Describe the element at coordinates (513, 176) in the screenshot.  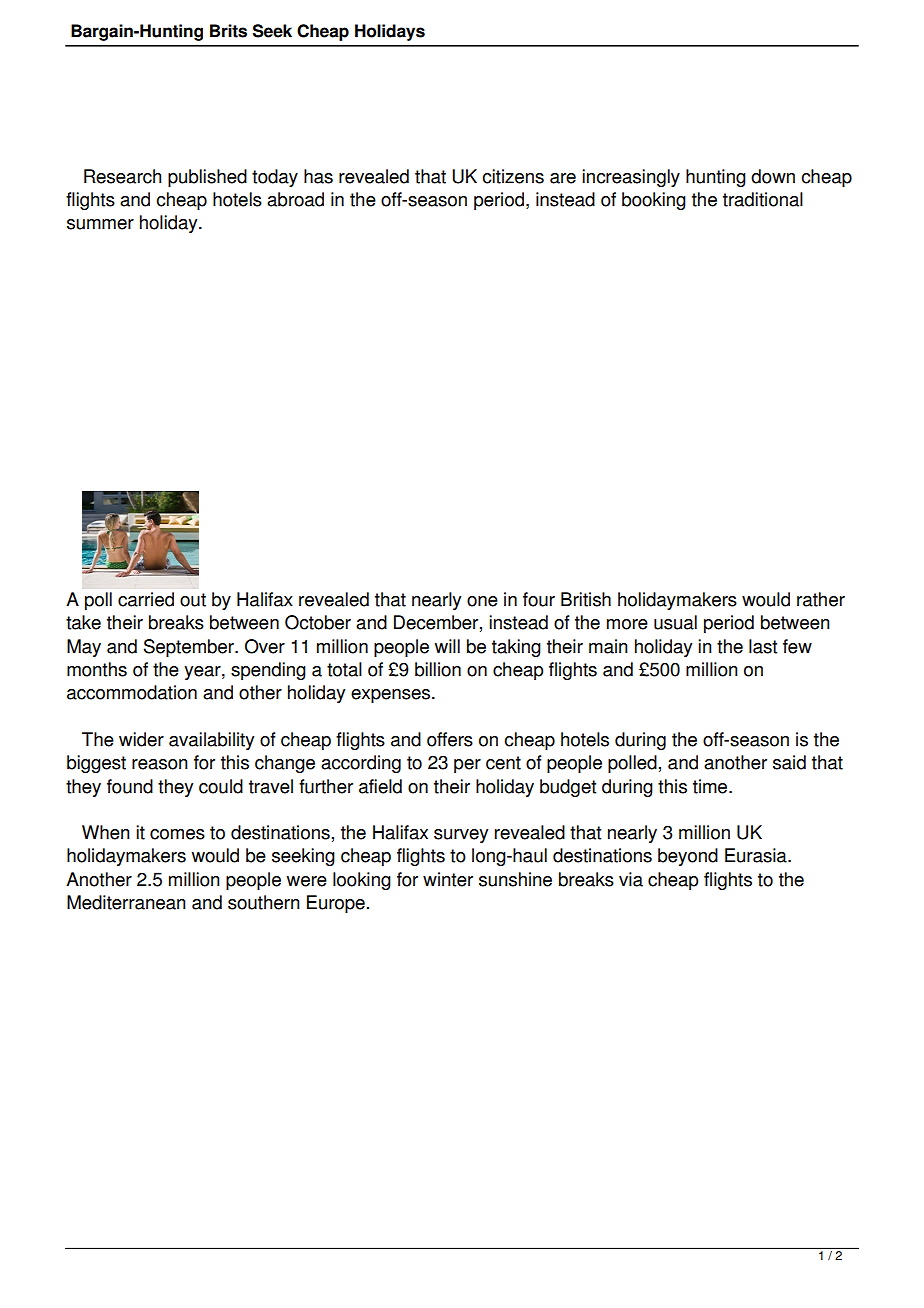
I see `citizens` at that location.
